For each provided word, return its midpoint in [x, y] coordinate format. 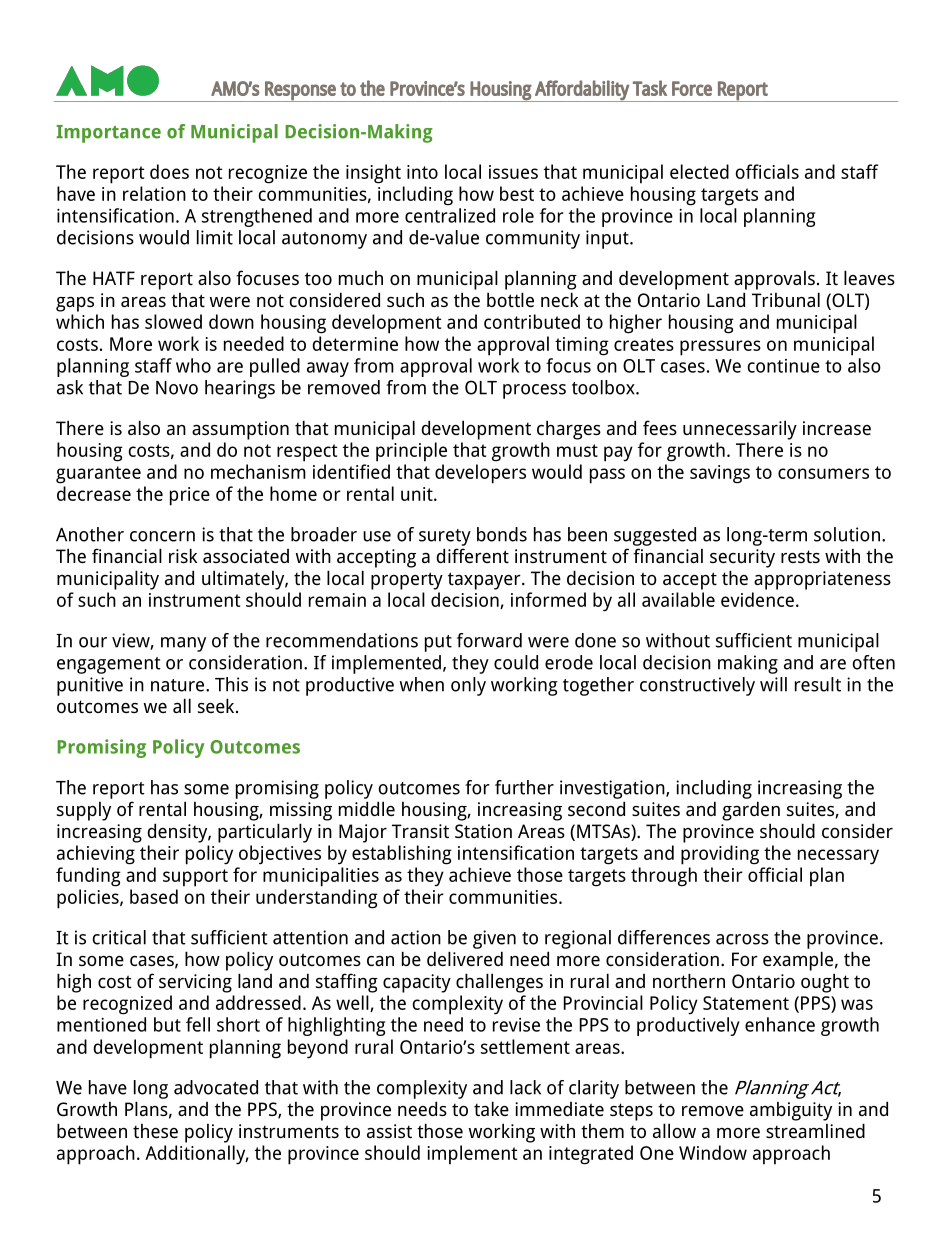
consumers [823, 473]
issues [513, 172]
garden [751, 811]
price [190, 496]
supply [84, 811]
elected [699, 171]
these [155, 1131]
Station [483, 831]
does [169, 171]
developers [480, 474]
